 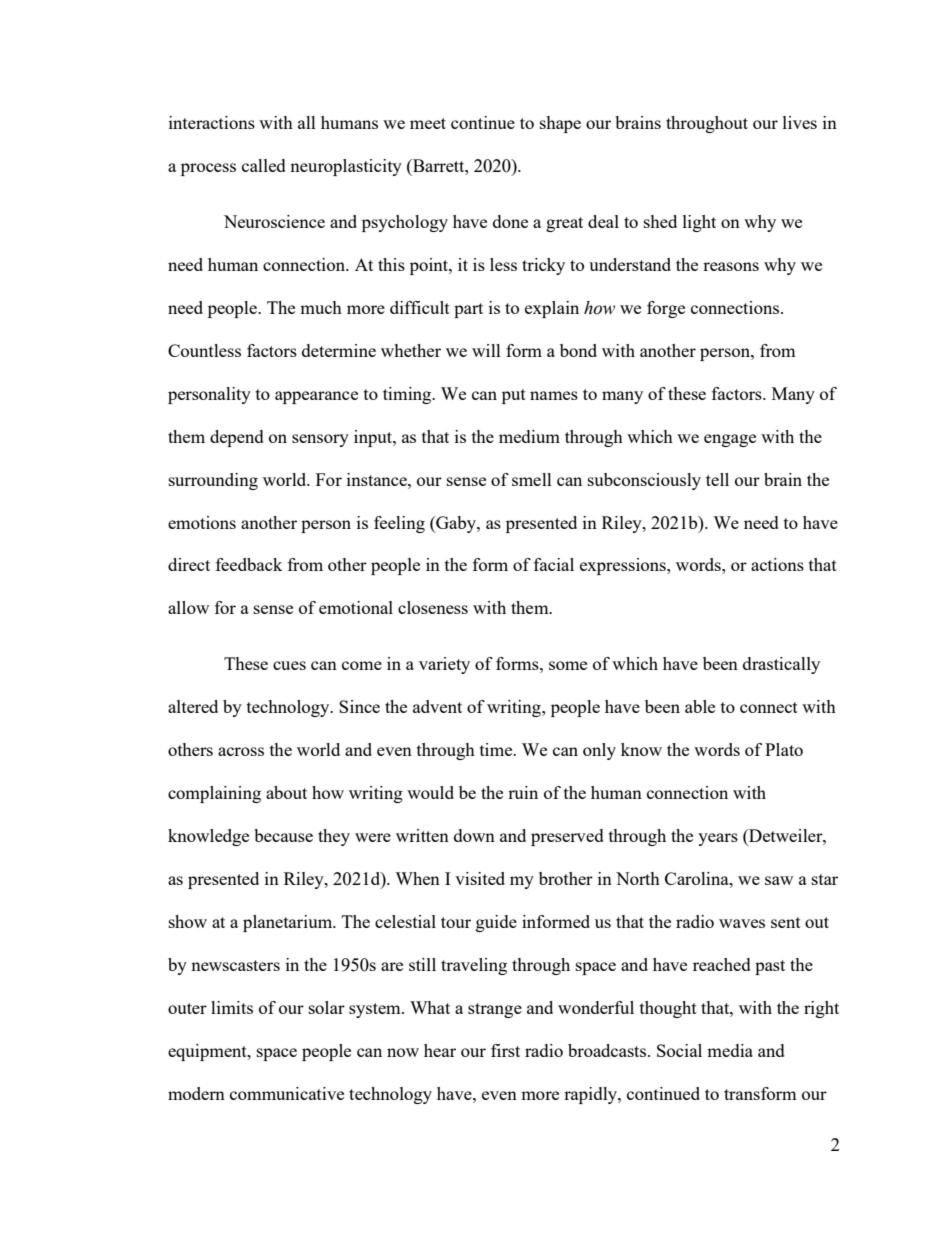 What do you see at coordinates (283, 835) in the image?
I see `because` at bounding box center [283, 835].
